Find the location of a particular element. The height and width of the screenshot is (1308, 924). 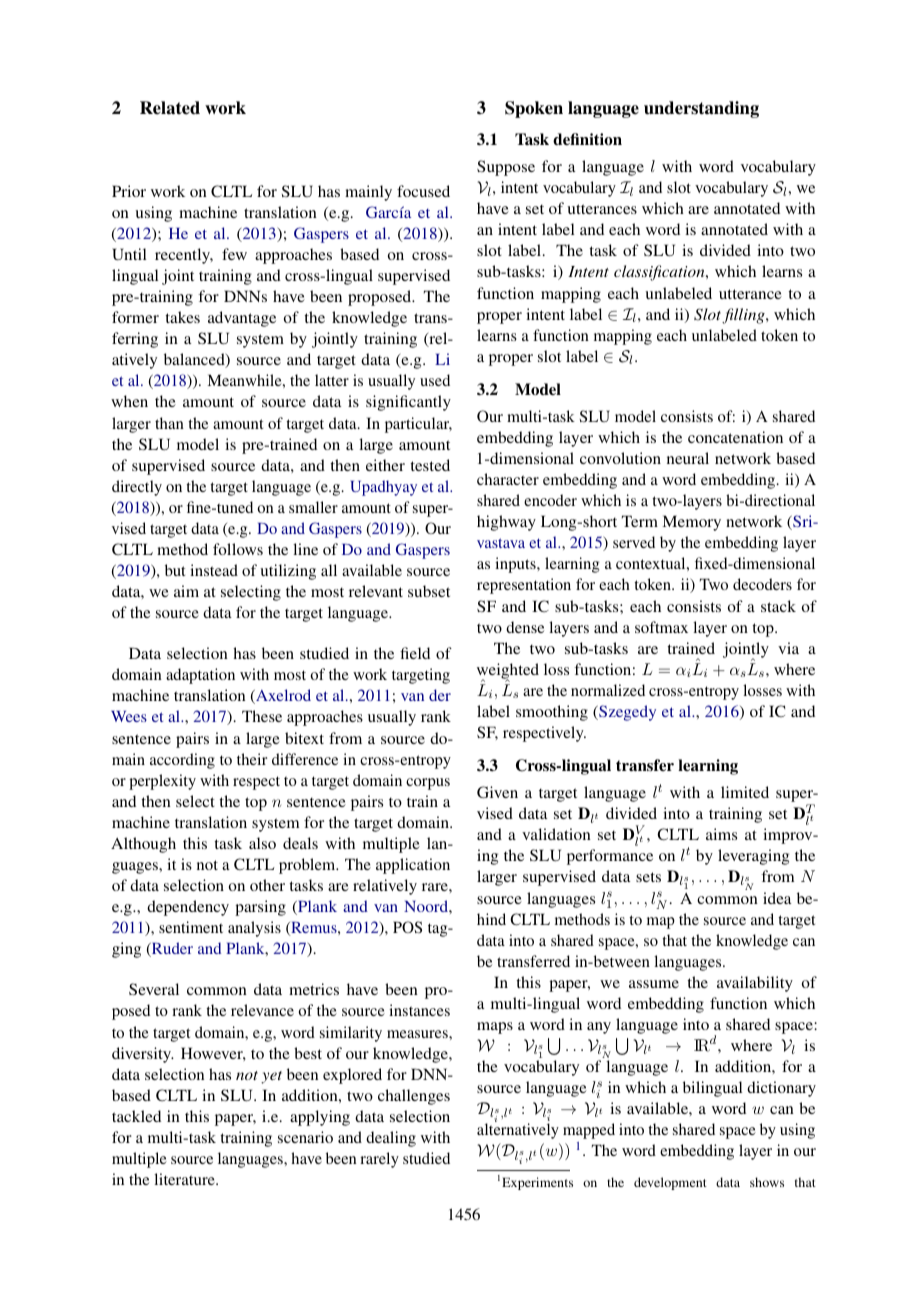

concatenation is located at coordinates (735, 437).
